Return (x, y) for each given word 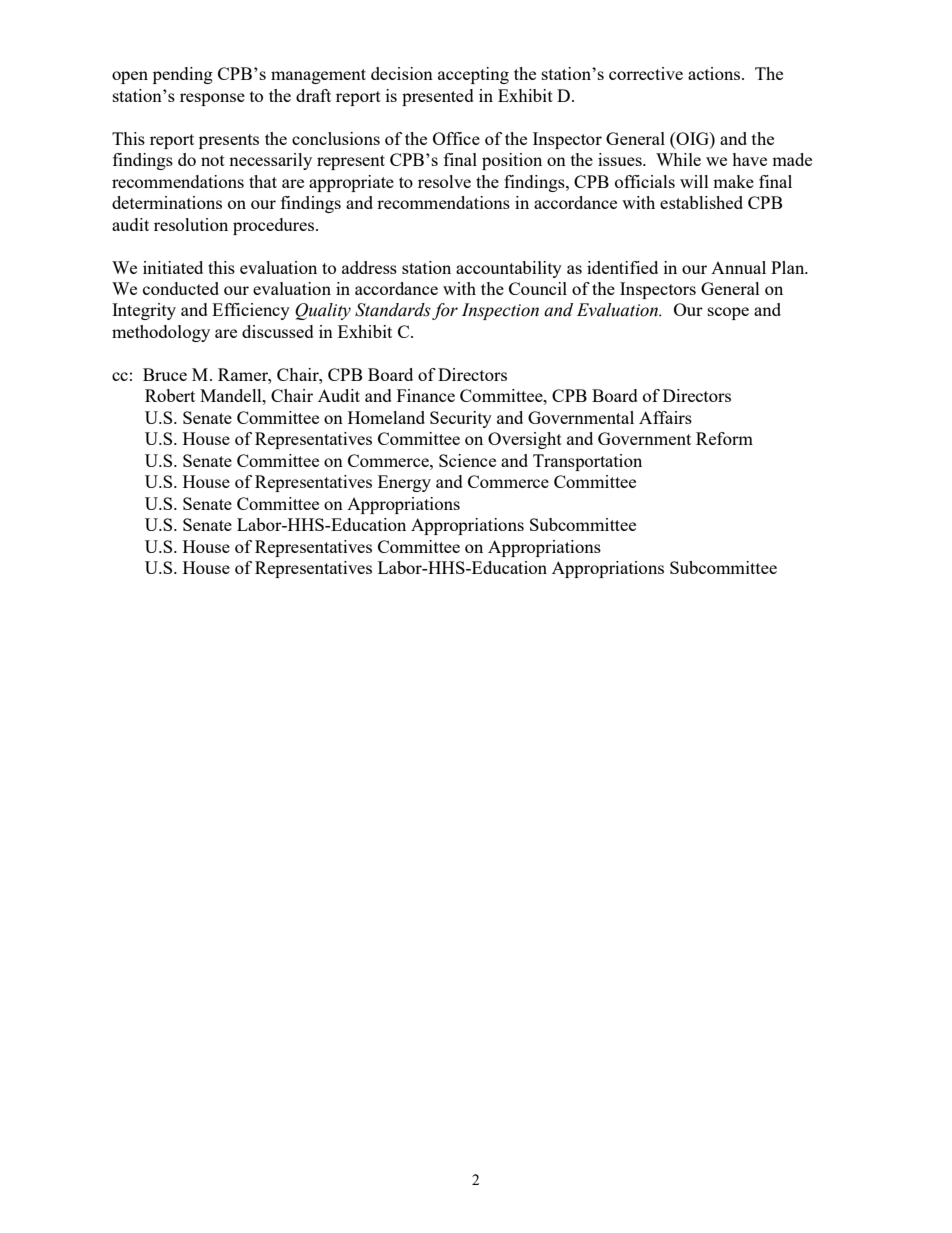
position (512, 161)
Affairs (665, 417)
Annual (738, 267)
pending (183, 75)
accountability (509, 269)
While (678, 159)
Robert (170, 395)
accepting (473, 75)
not (213, 160)
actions (715, 73)
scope (728, 313)
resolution (191, 224)
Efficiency (251, 311)
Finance (426, 395)
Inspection (500, 311)
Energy (404, 483)
